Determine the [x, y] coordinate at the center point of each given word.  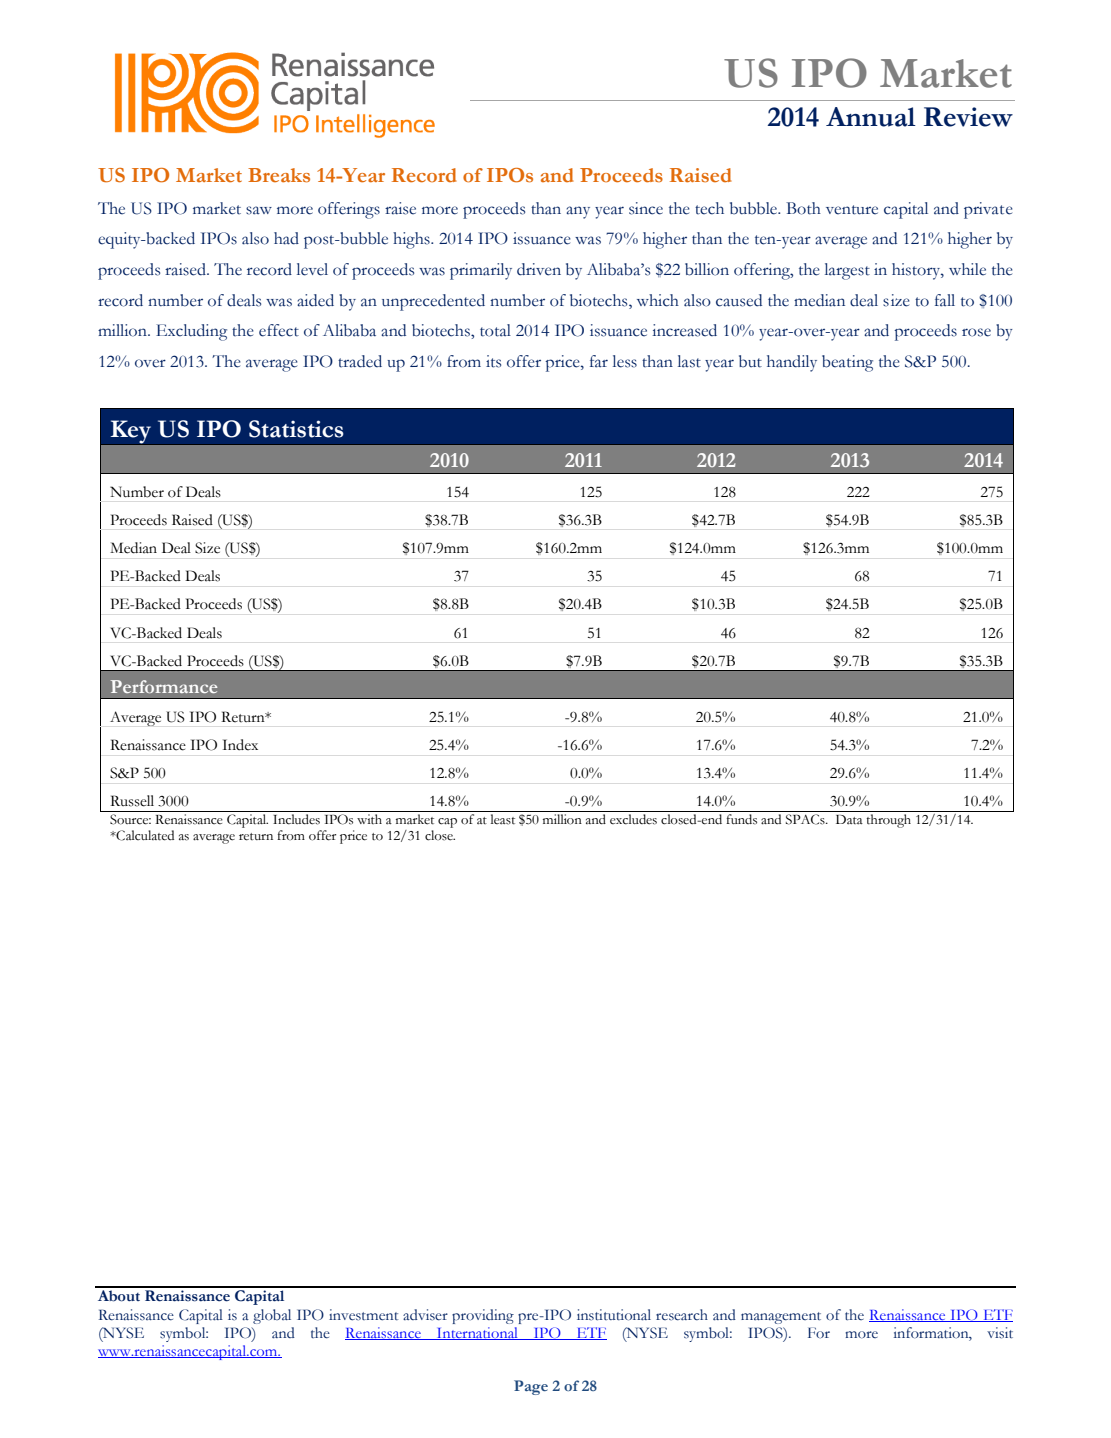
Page [531, 1387]
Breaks [279, 175]
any [578, 212]
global [272, 1316]
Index [240, 745]
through [889, 821]
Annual [871, 117]
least [503, 819]
